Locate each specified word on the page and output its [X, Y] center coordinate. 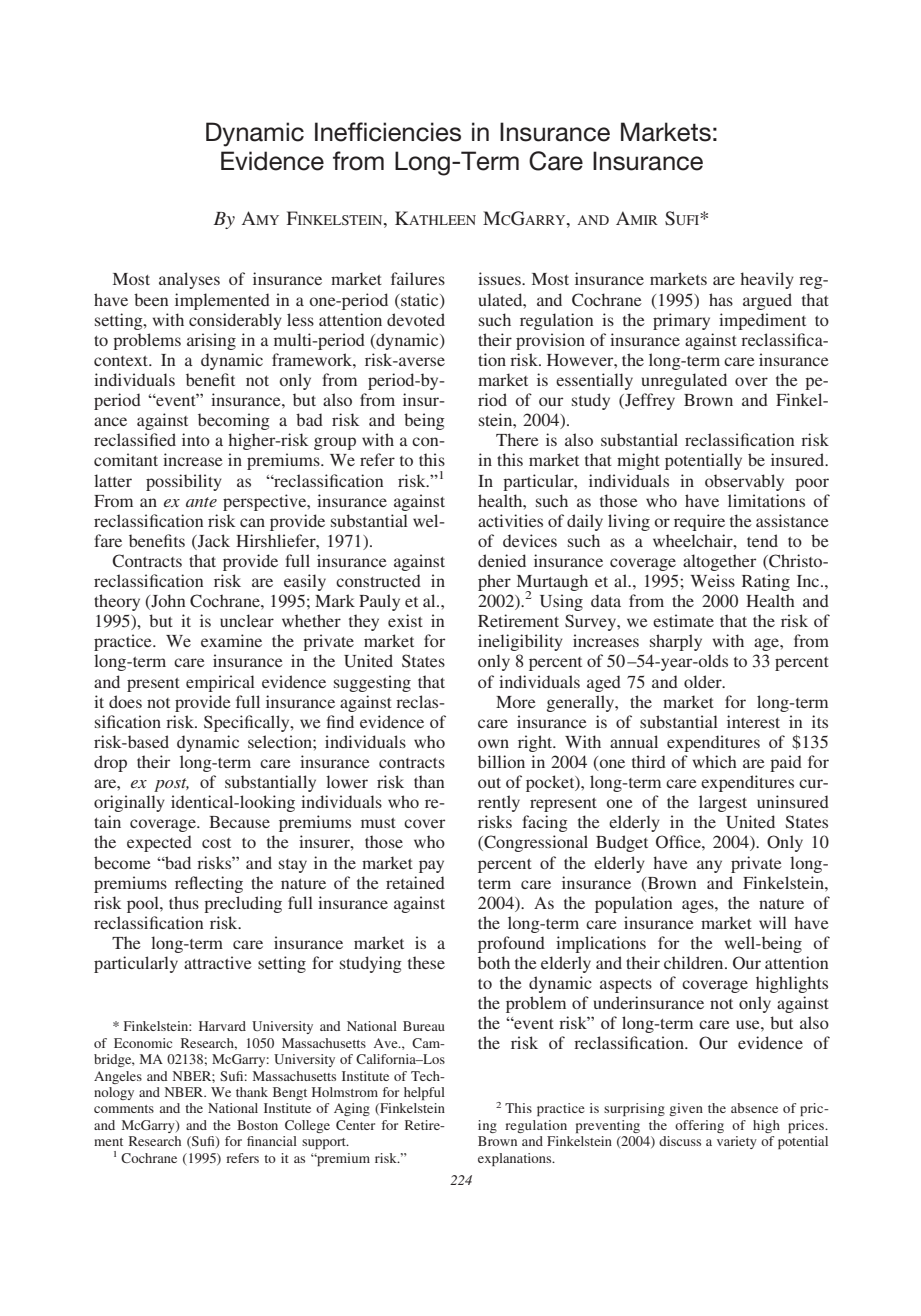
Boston [257, 1125]
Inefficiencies [388, 132]
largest [723, 803]
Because [239, 822]
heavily [767, 280]
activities [510, 520]
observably [744, 482]
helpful [424, 1093]
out [489, 783]
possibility [184, 482]
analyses [189, 280]
